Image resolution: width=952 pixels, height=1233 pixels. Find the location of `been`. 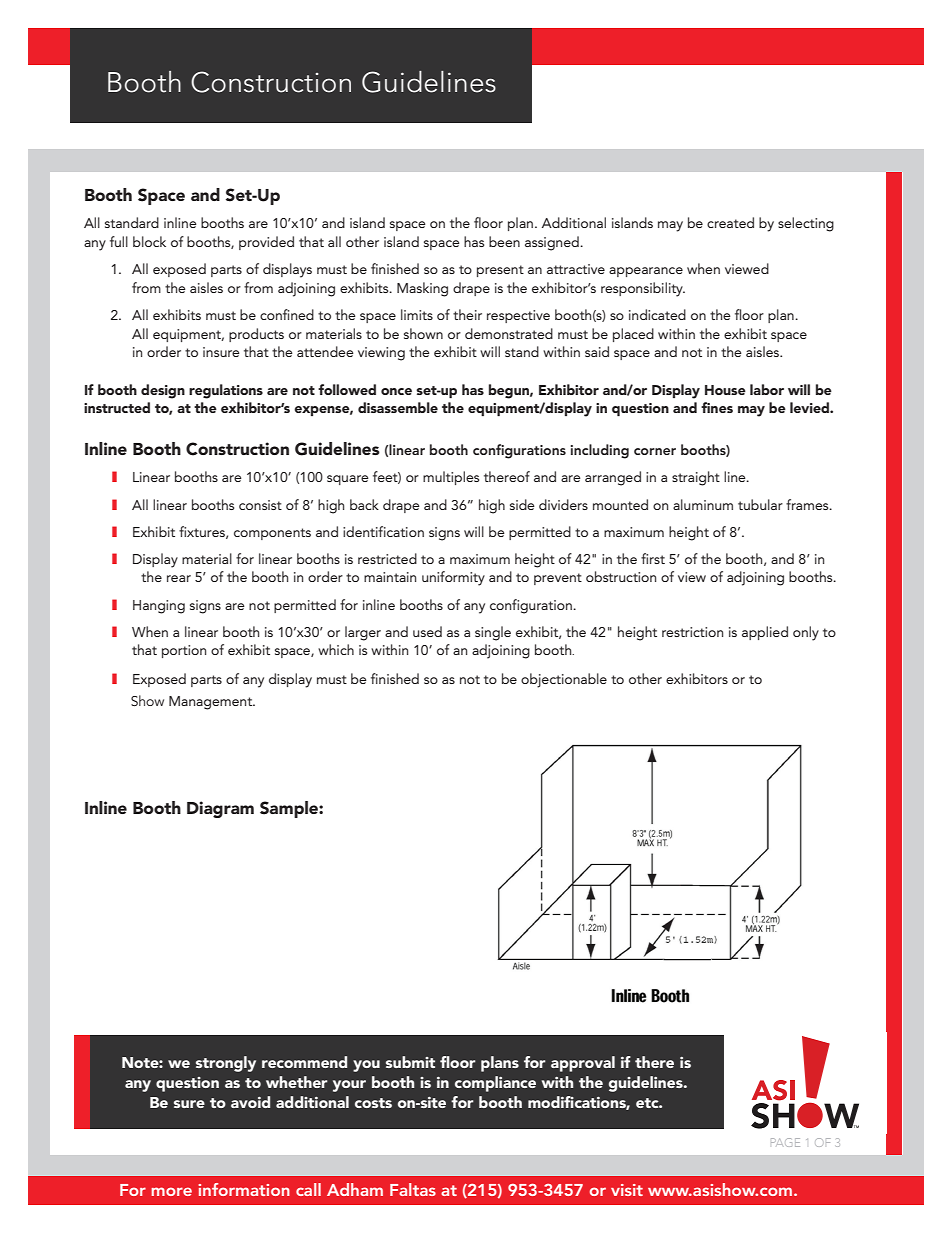

been is located at coordinates (504, 241).
